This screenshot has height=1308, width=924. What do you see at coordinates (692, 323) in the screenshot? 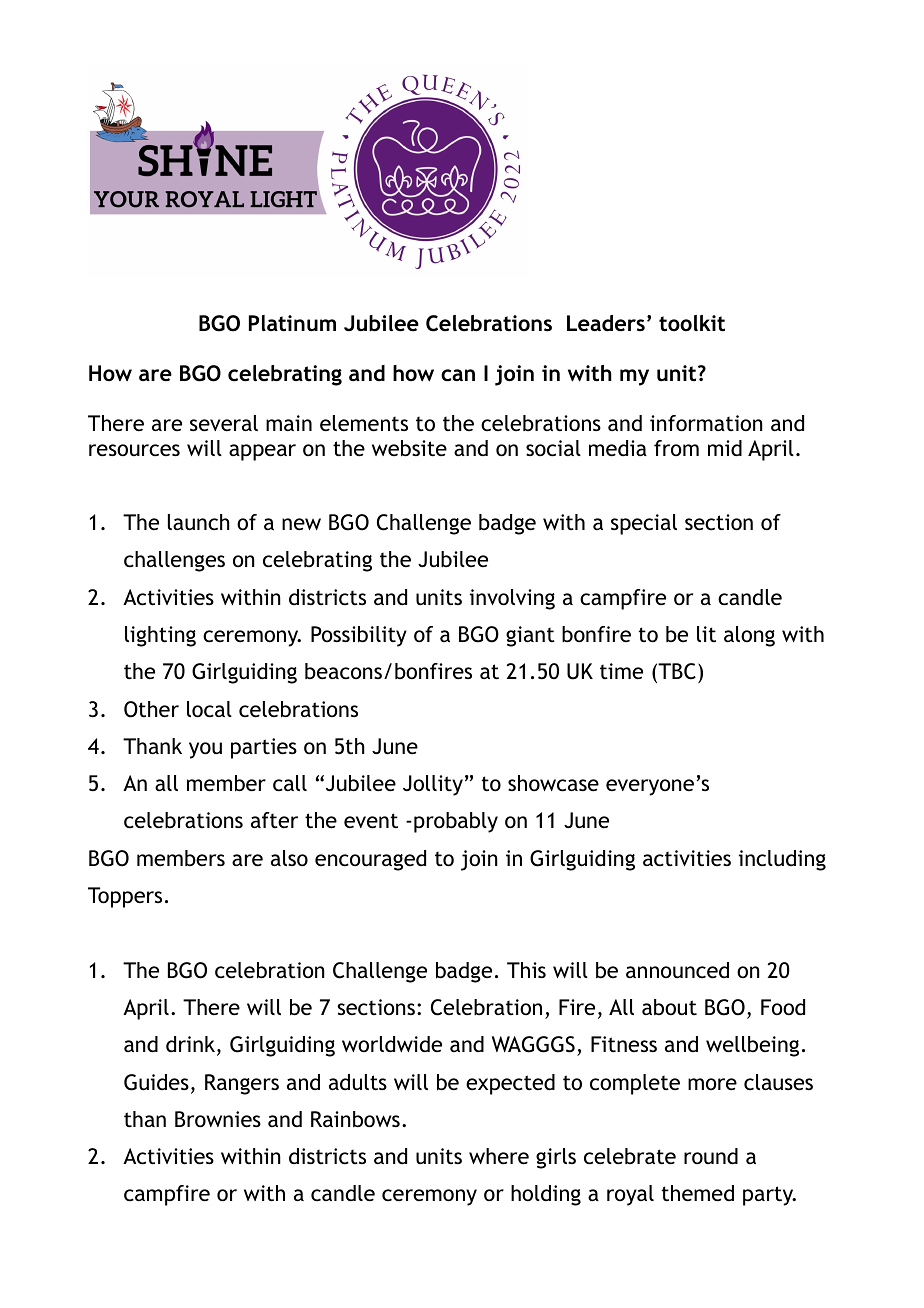
I see `toolkit` at bounding box center [692, 323].
